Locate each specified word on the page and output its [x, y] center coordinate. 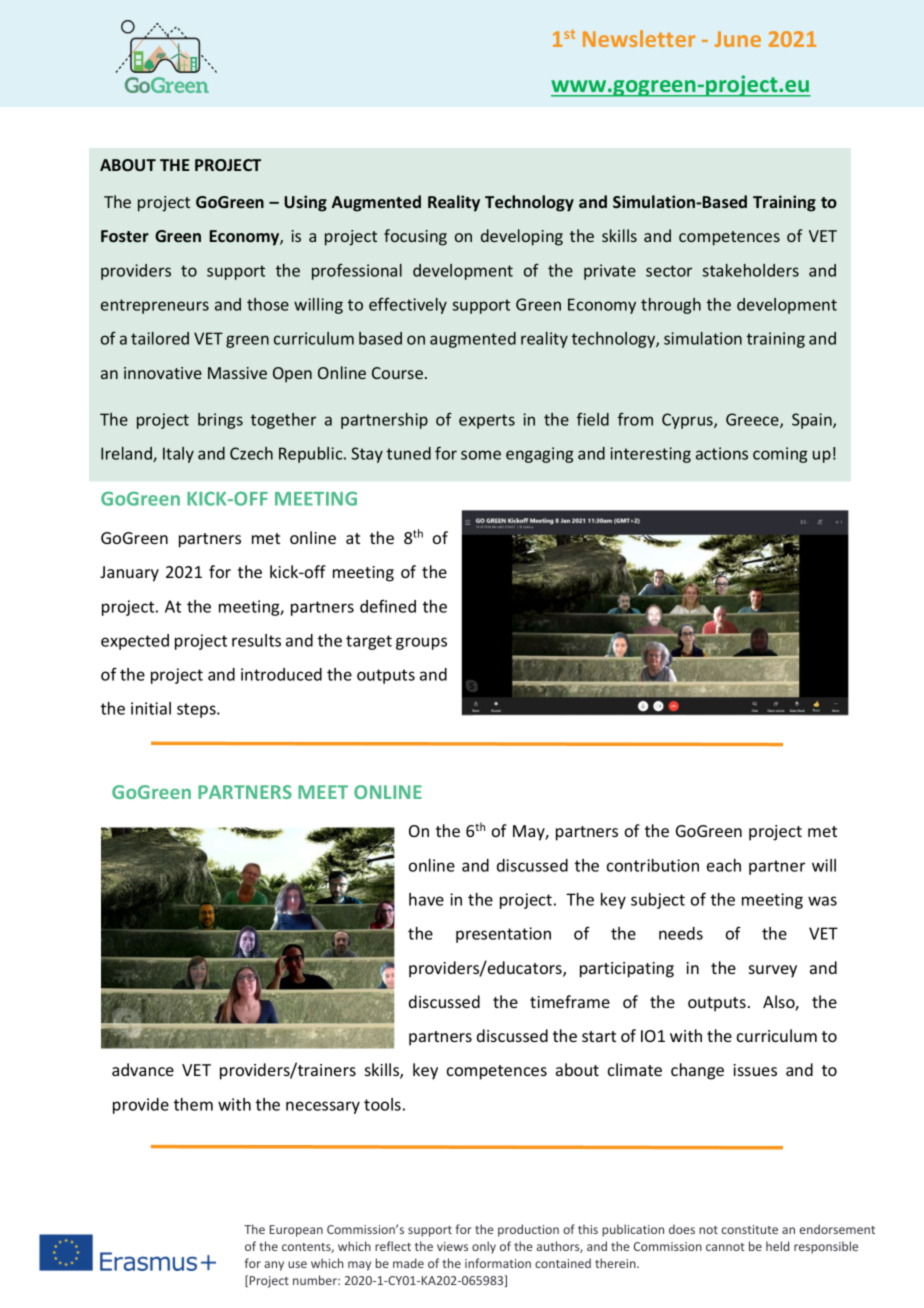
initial [151, 708]
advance [143, 1069]
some [481, 455]
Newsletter [639, 38]
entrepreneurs [155, 306]
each [724, 865]
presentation [503, 935]
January [129, 574]
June [738, 39]
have [426, 899]
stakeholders [750, 270]
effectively [408, 306]
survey [773, 971]
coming [780, 455]
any [274, 1266]
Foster [125, 236]
